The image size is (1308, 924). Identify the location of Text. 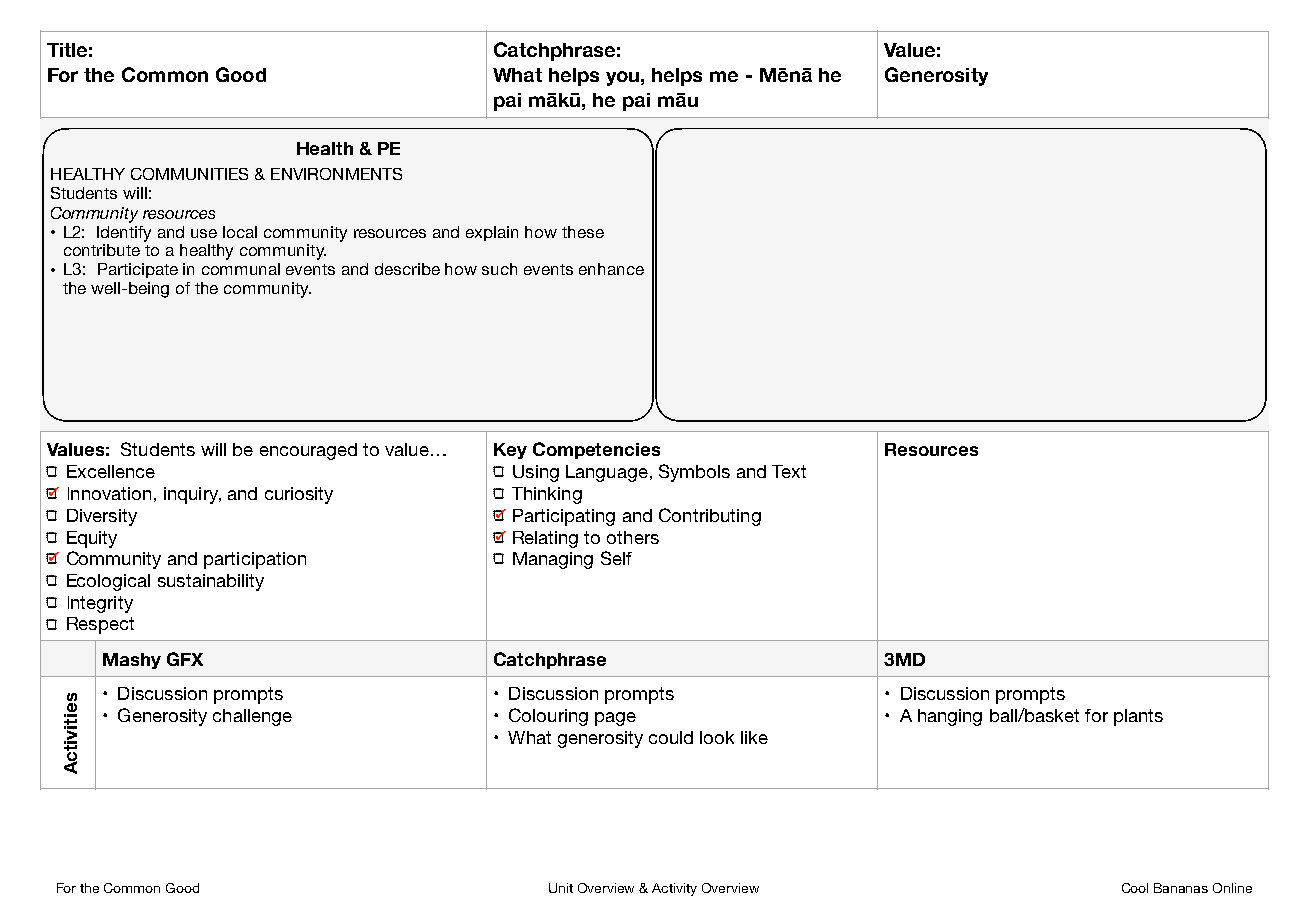
(789, 471).
